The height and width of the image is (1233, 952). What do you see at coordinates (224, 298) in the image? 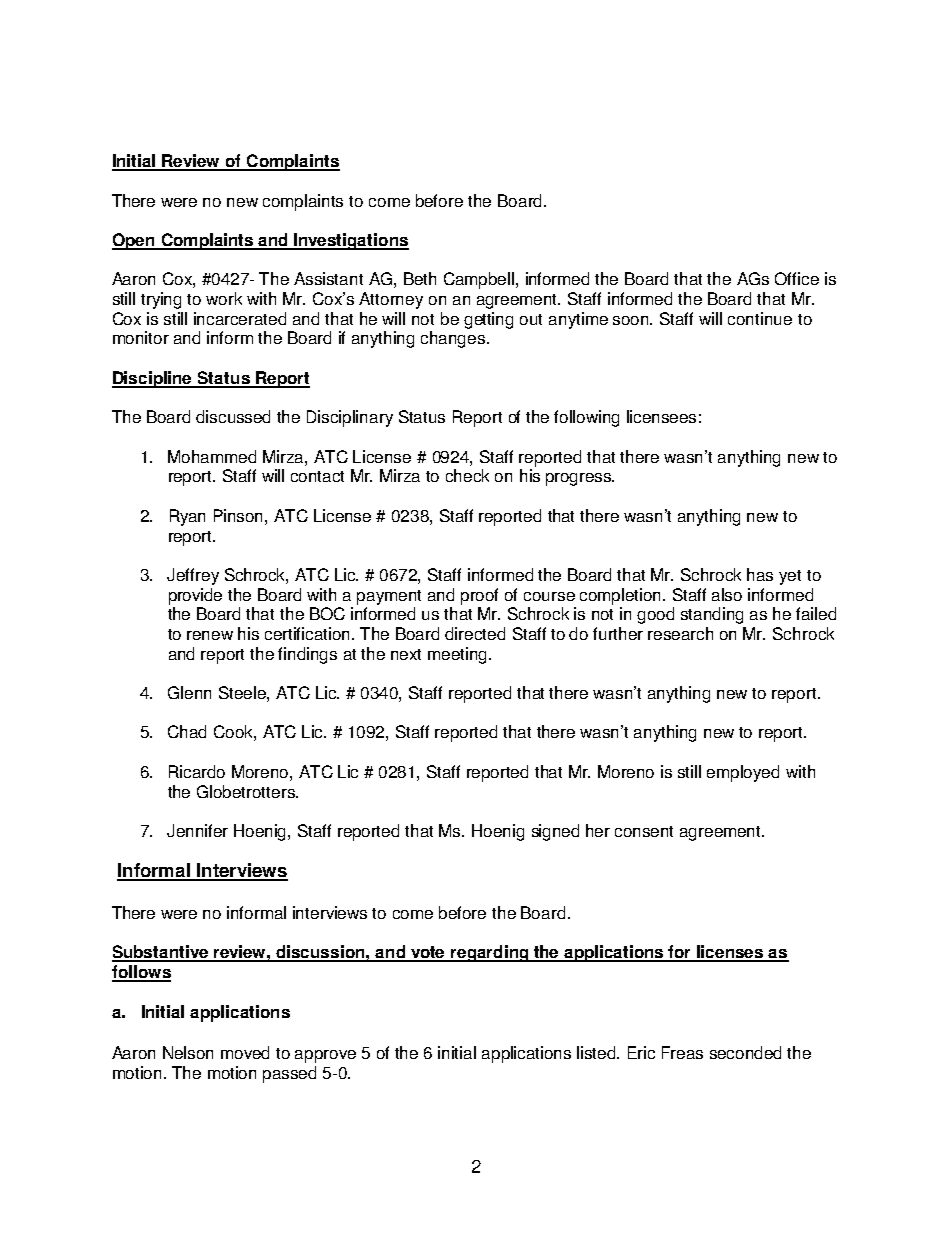
I see `work` at bounding box center [224, 298].
